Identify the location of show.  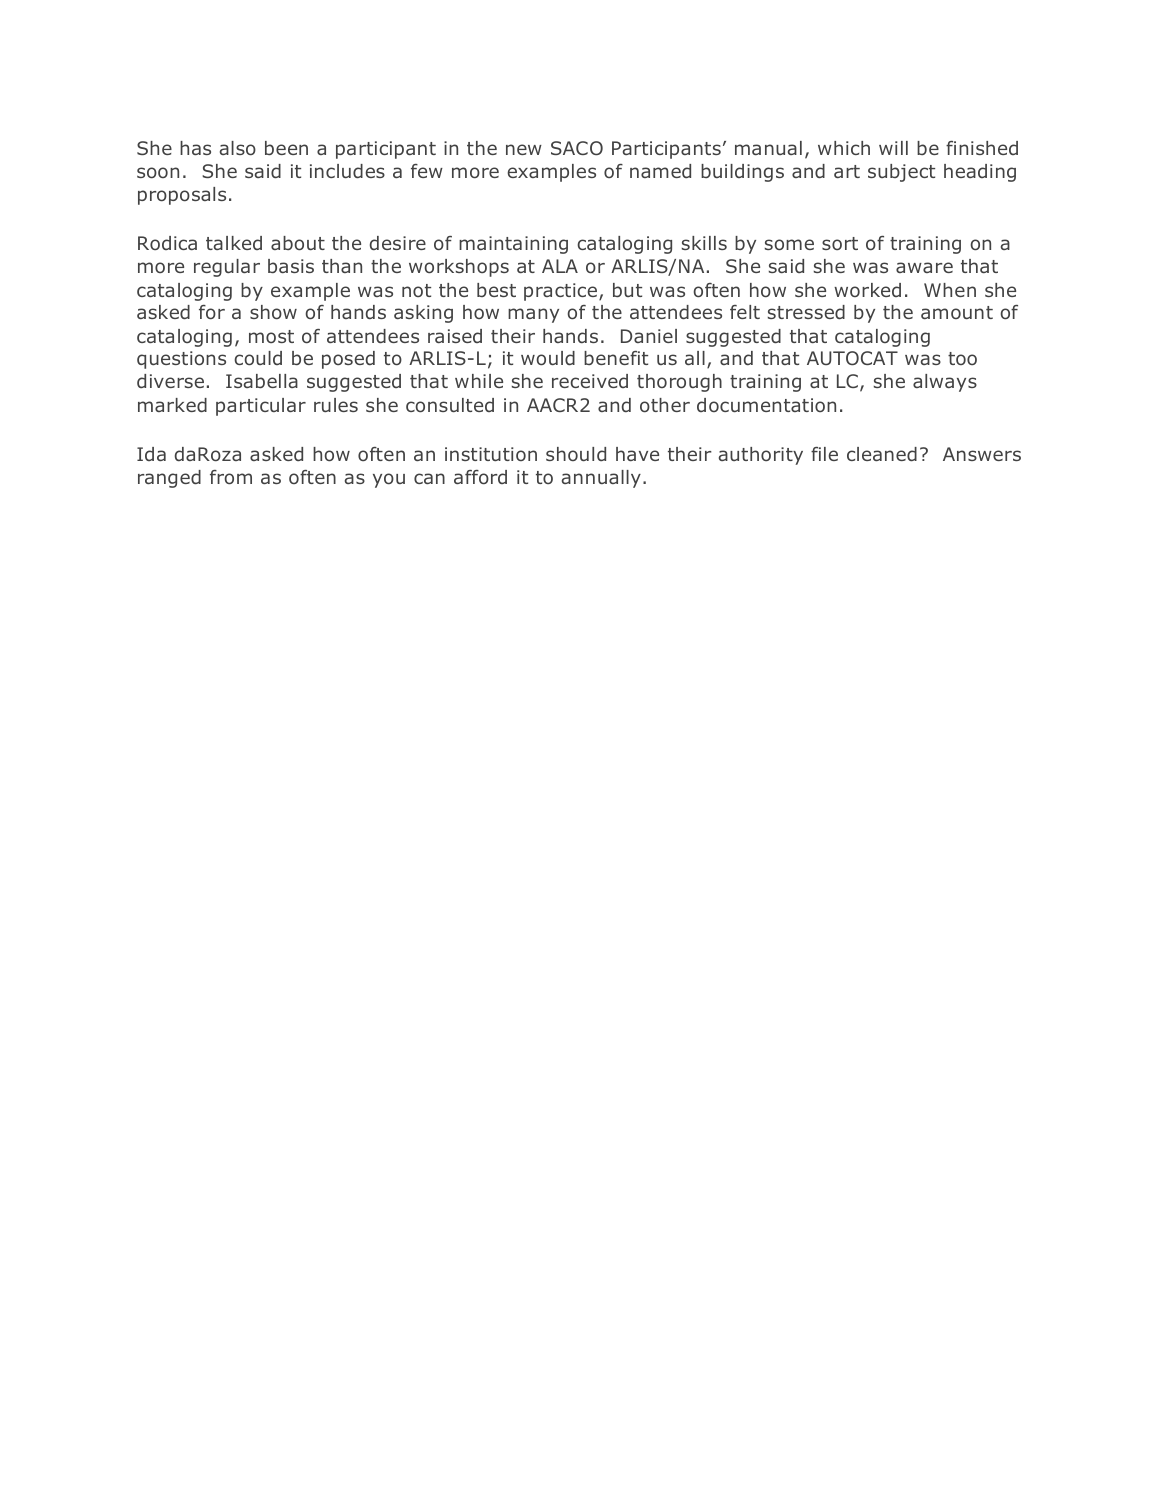
(273, 312).
